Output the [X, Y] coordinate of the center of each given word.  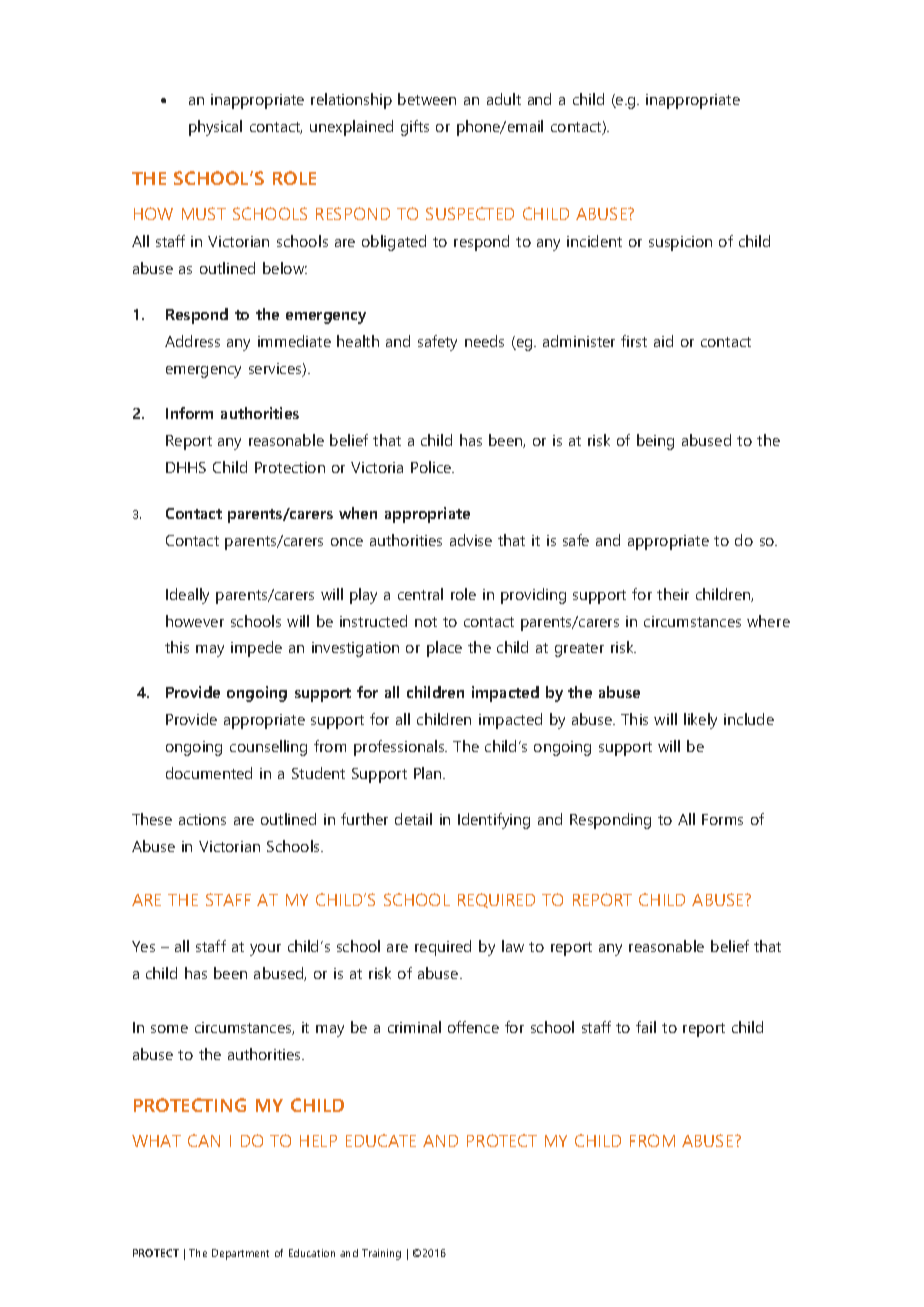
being [655, 442]
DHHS [186, 467]
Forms [722, 819]
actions [202, 819]
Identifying [494, 821]
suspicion [680, 243]
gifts [415, 128]
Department [240, 1254]
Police [432, 467]
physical [215, 128]
